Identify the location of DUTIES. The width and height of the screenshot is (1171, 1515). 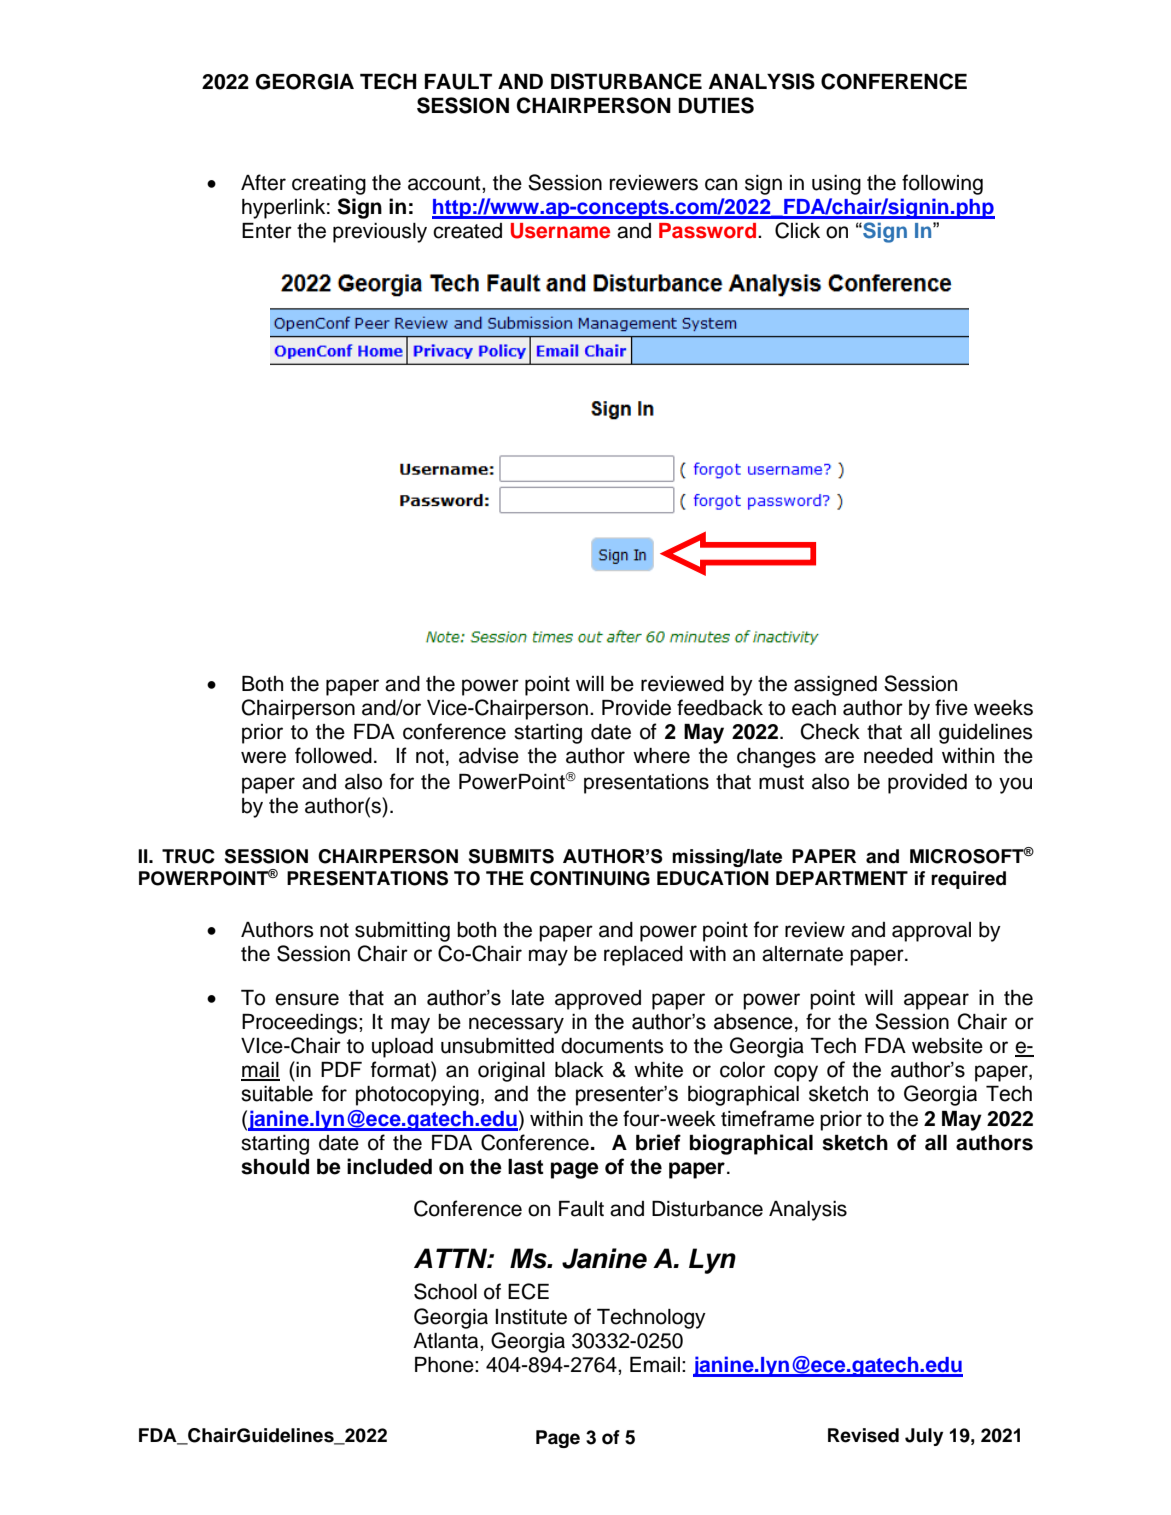
(716, 105).
